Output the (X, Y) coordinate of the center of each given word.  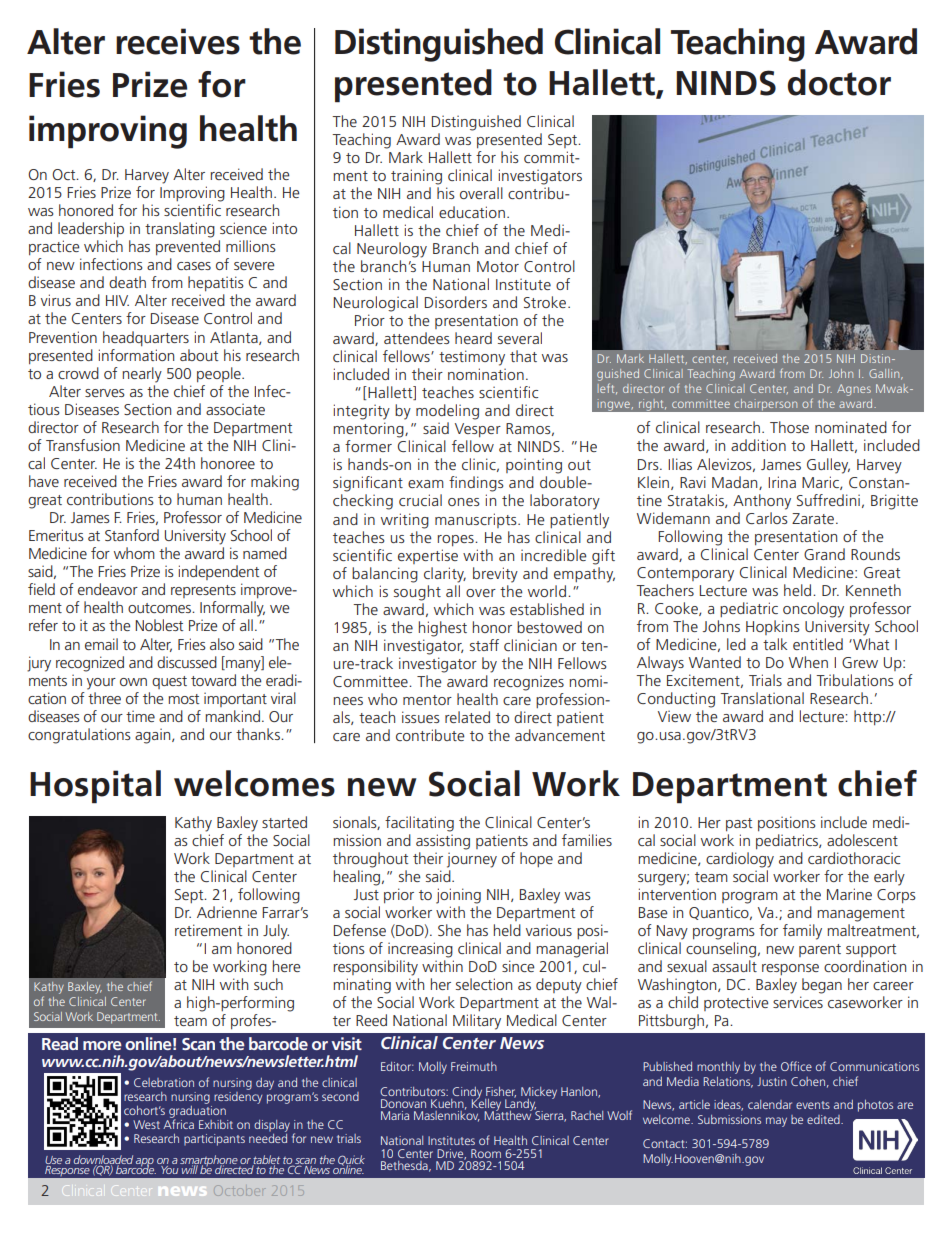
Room (486, 1153)
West (146, 1124)
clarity (445, 575)
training (416, 177)
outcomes (161, 608)
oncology (813, 610)
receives (178, 41)
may (776, 1122)
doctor (839, 82)
